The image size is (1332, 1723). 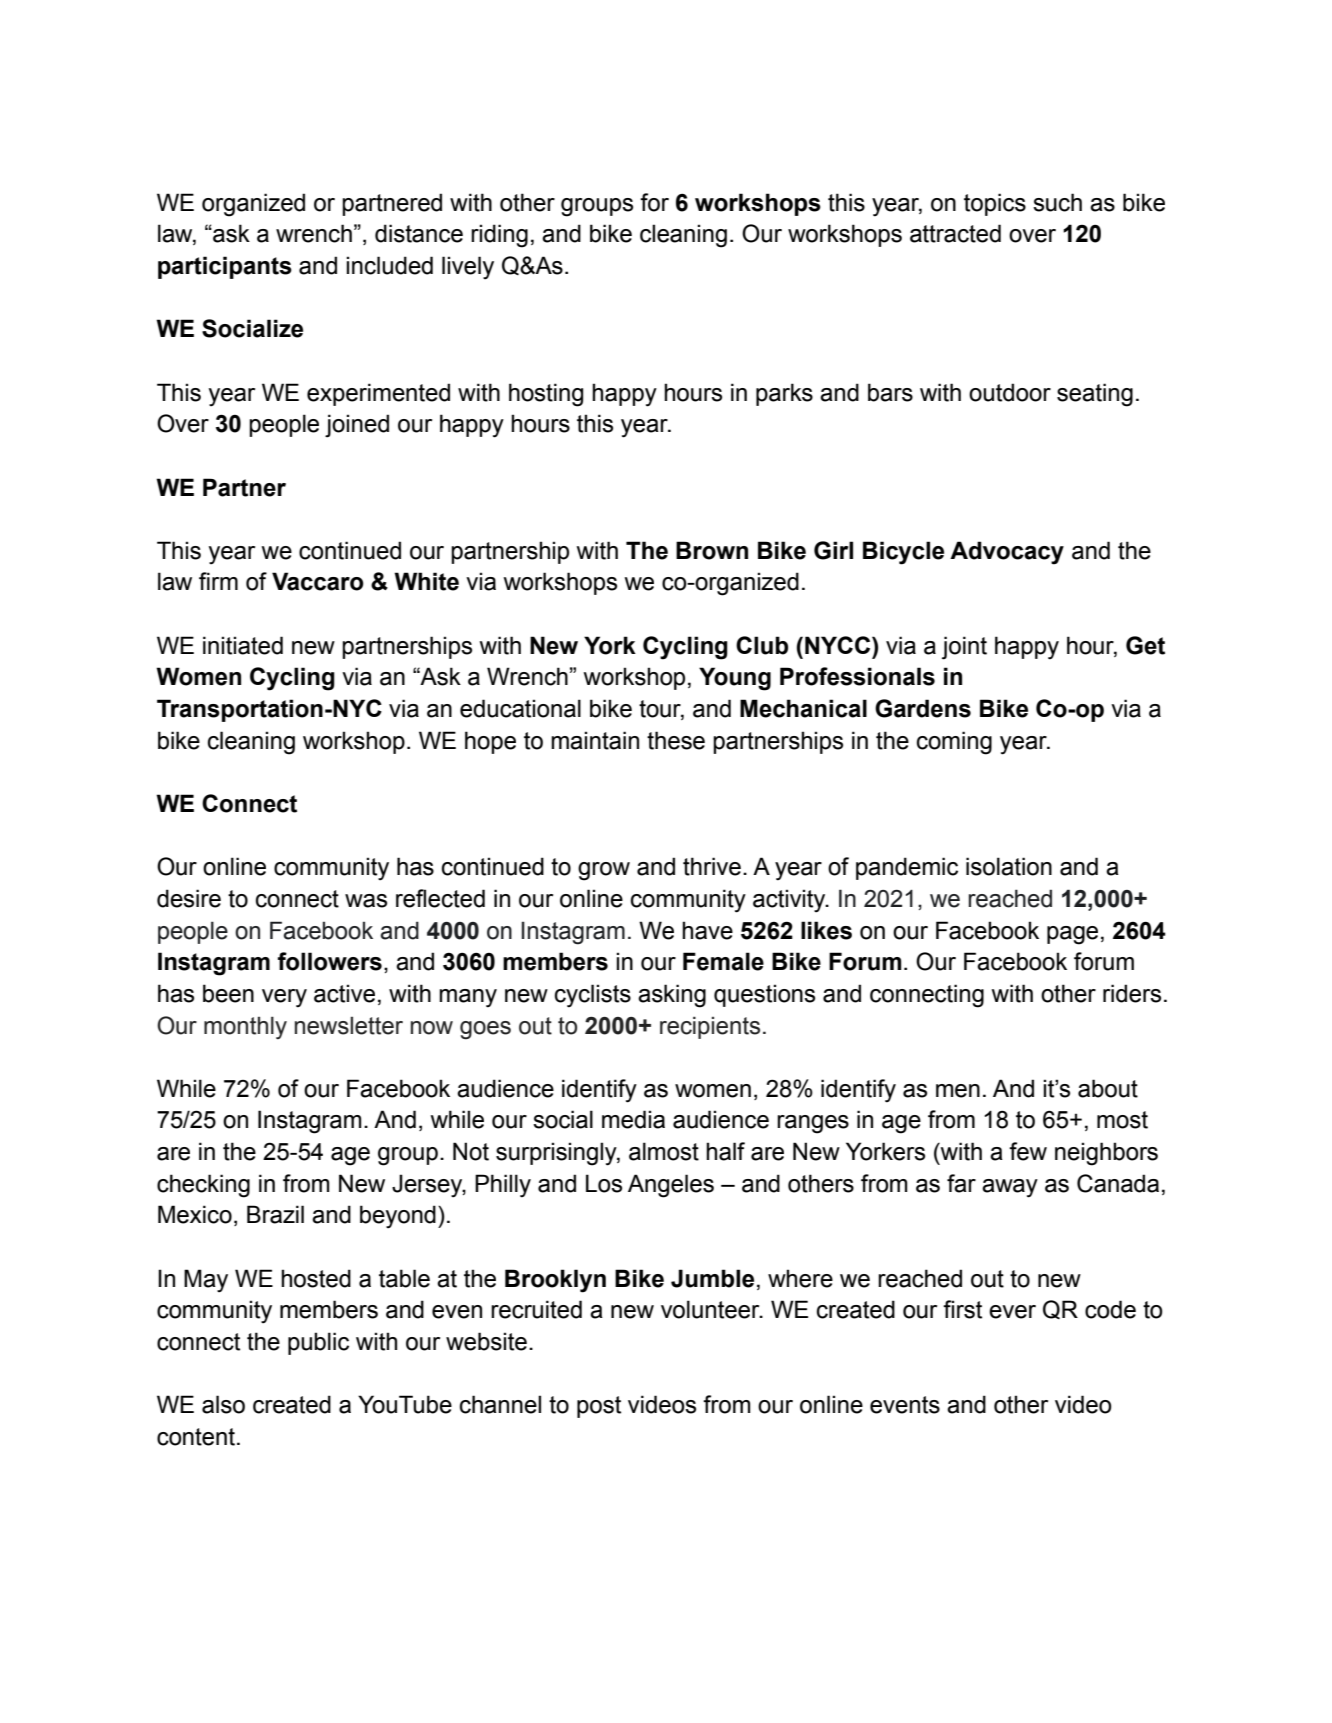 I want to click on joint, so click(x=964, y=648).
